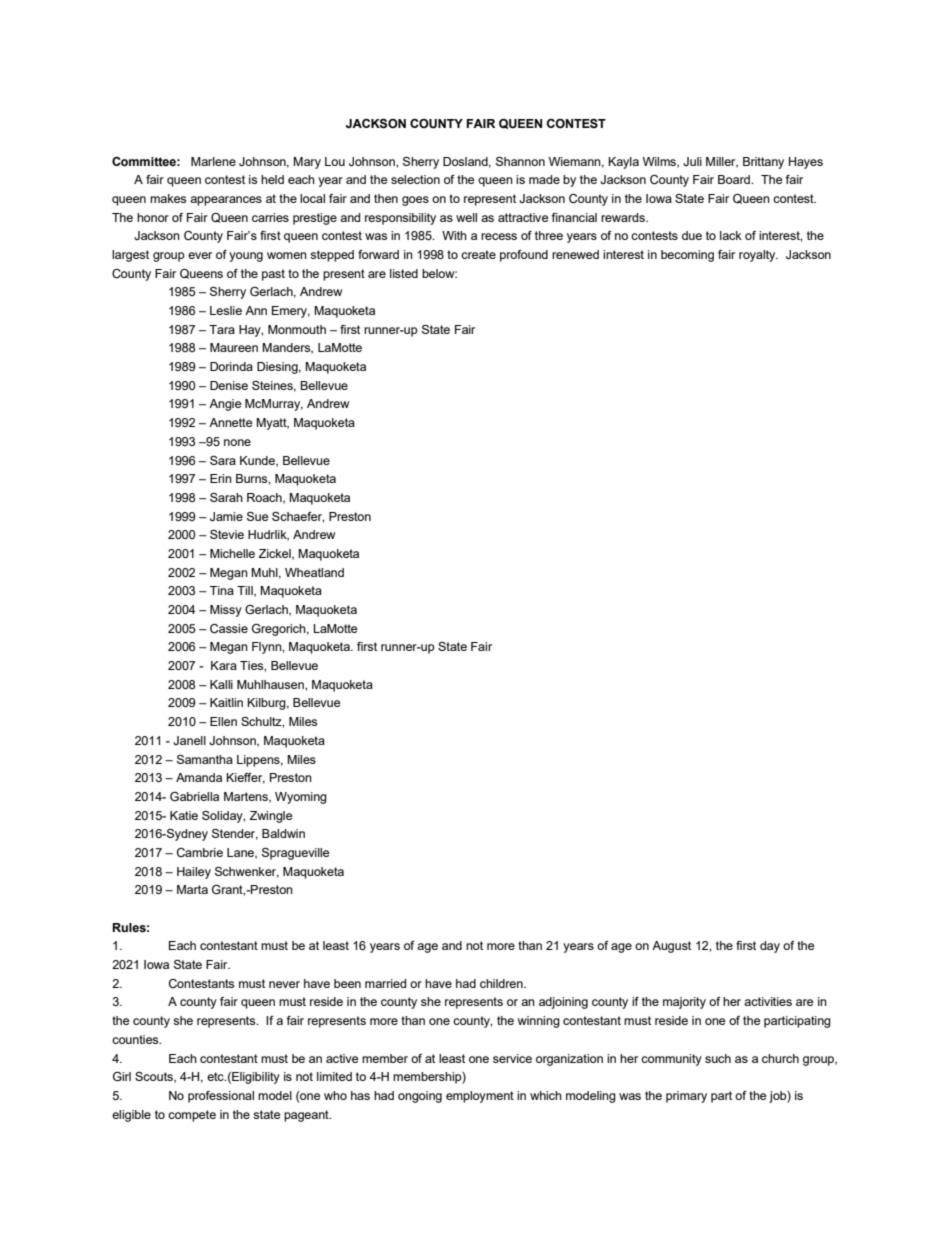  I want to click on Till, so click(246, 591).
